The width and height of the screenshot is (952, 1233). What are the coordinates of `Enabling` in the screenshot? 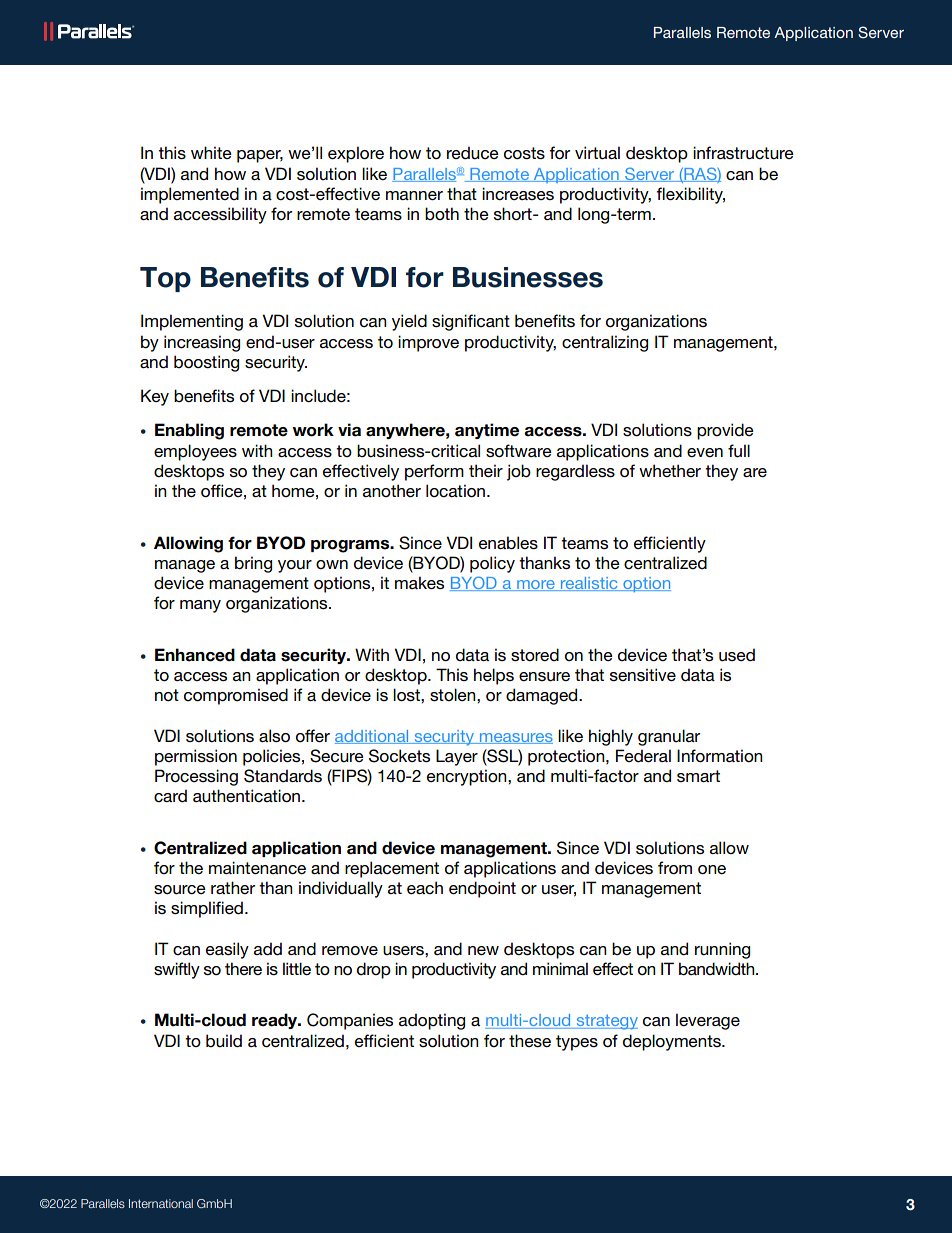 It's located at (189, 431).
